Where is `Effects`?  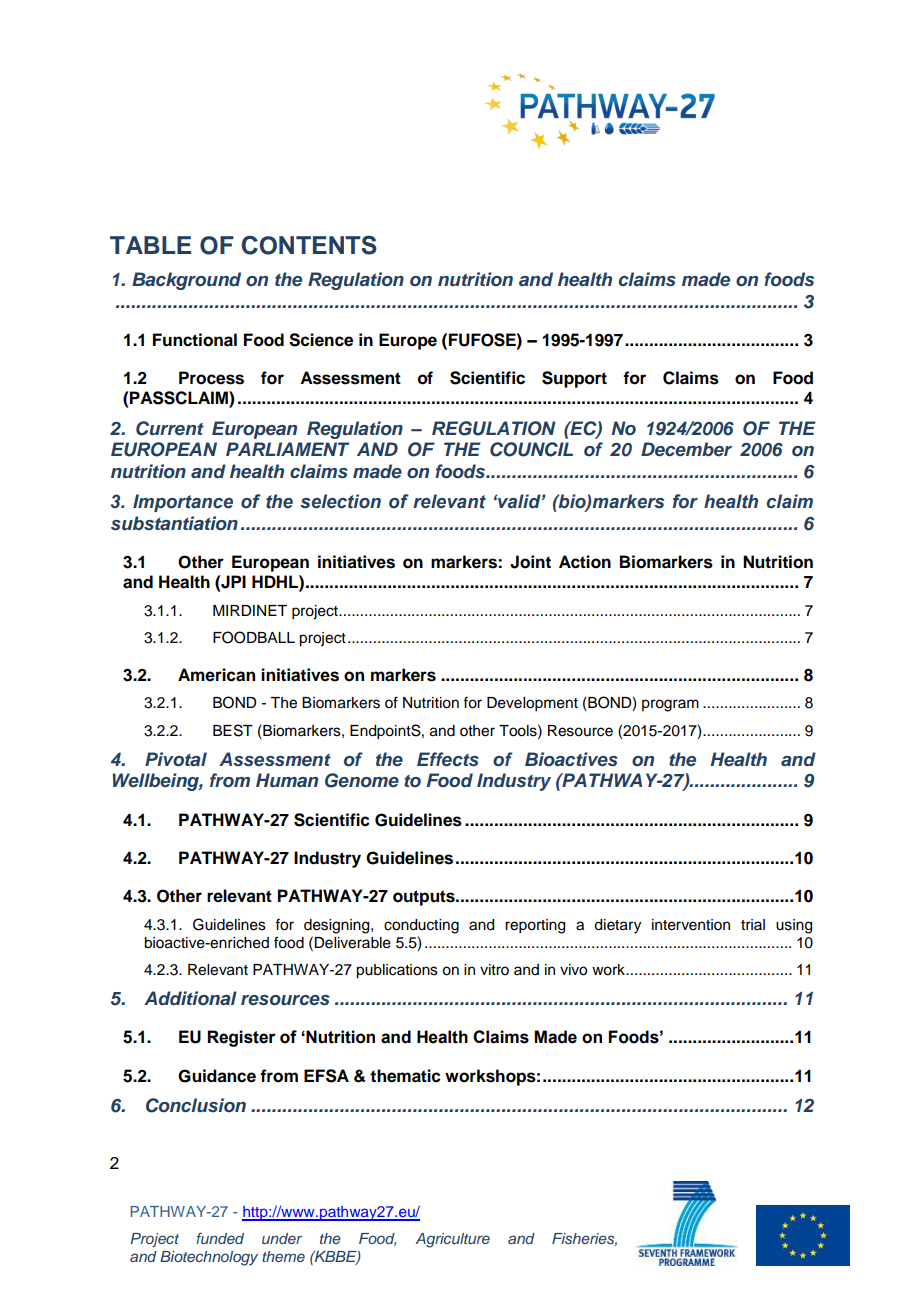
Effects is located at coordinates (448, 759).
